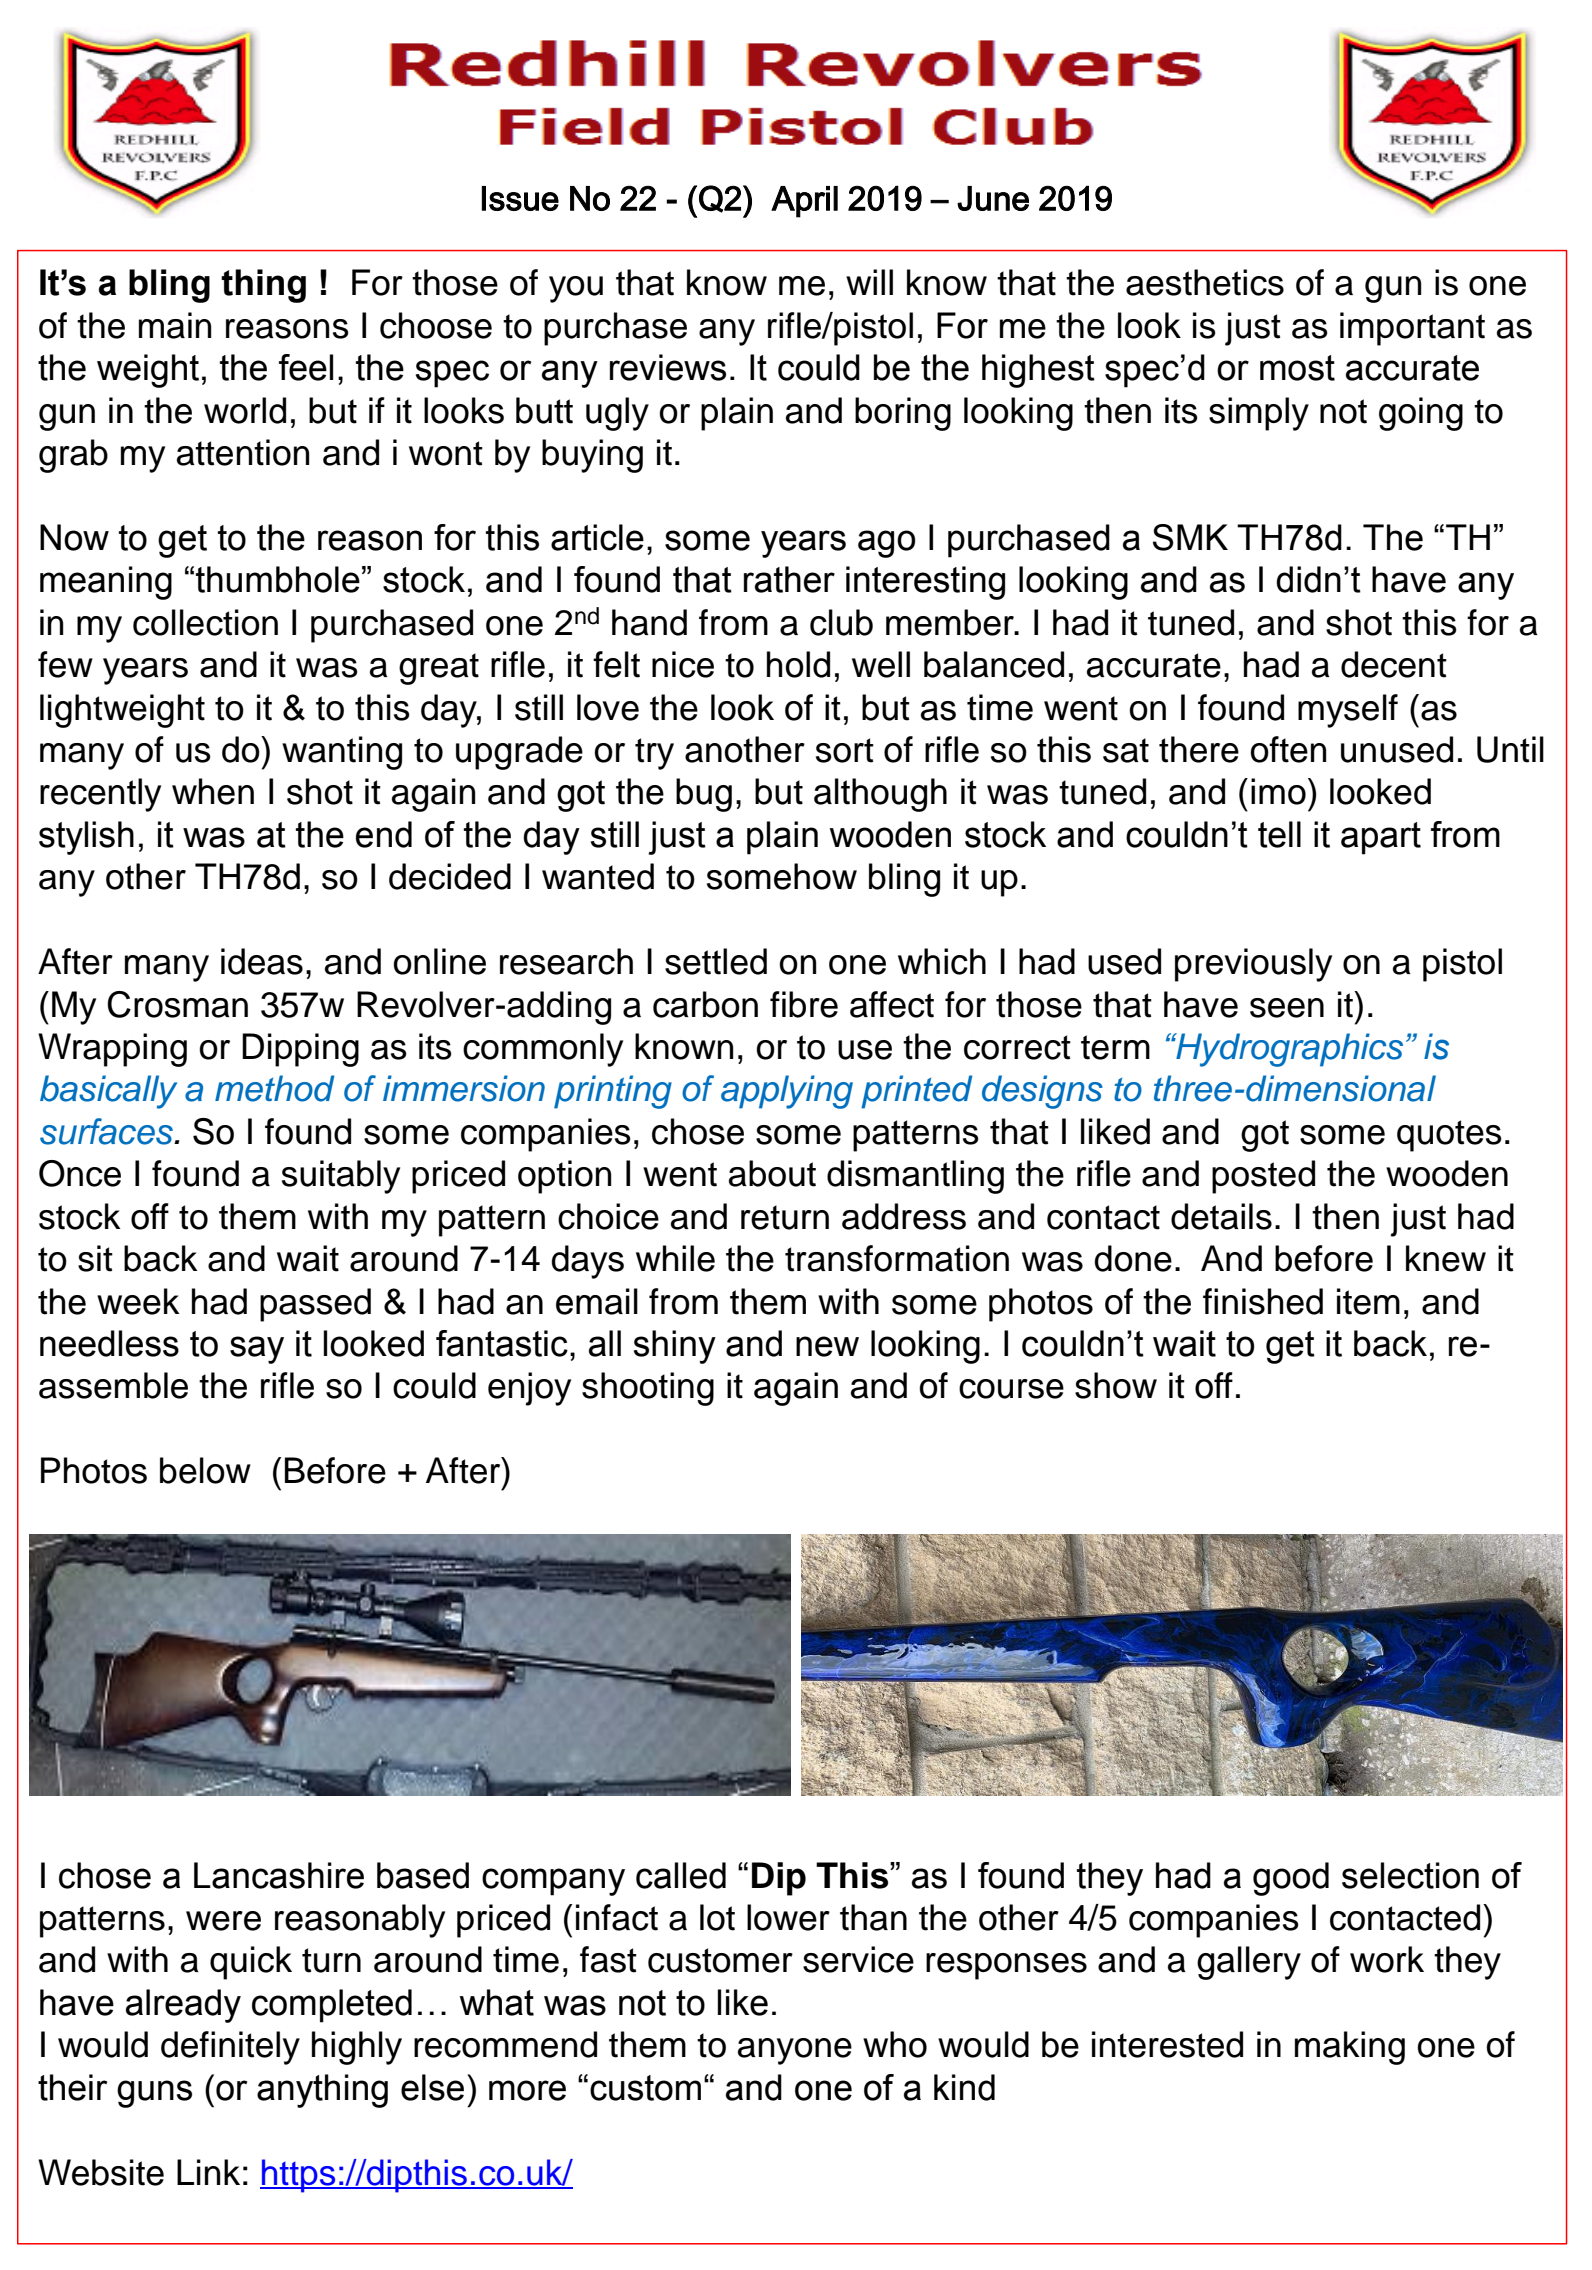  What do you see at coordinates (804, 202) in the image?
I see `April` at bounding box center [804, 202].
